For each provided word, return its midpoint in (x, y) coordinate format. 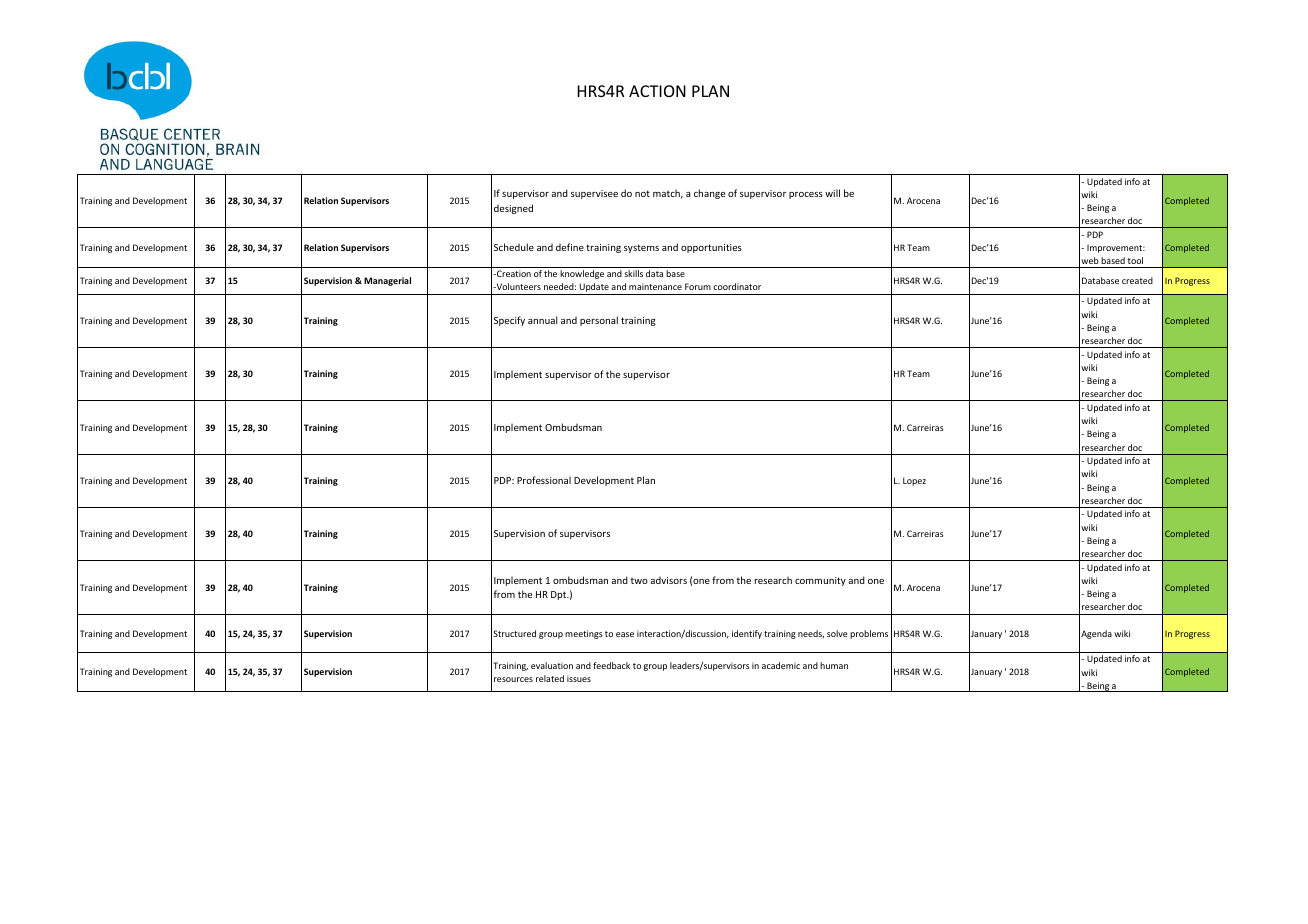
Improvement (1116, 249)
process (806, 195)
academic (781, 665)
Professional (544, 480)
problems (869, 634)
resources (513, 679)
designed (513, 209)
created (1137, 280)
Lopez (914, 481)
